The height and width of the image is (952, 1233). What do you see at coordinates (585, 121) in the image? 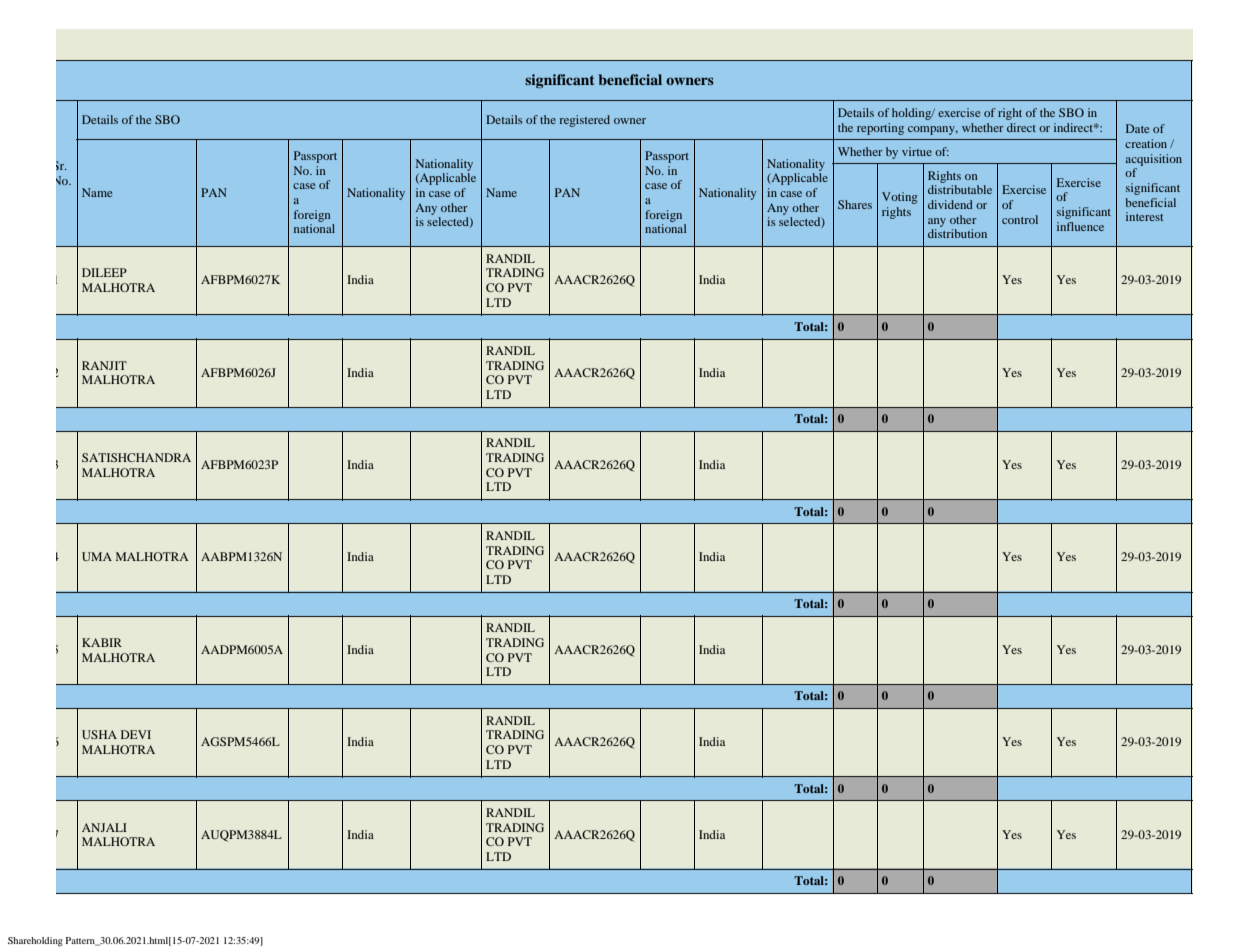
I see `registered` at bounding box center [585, 121].
